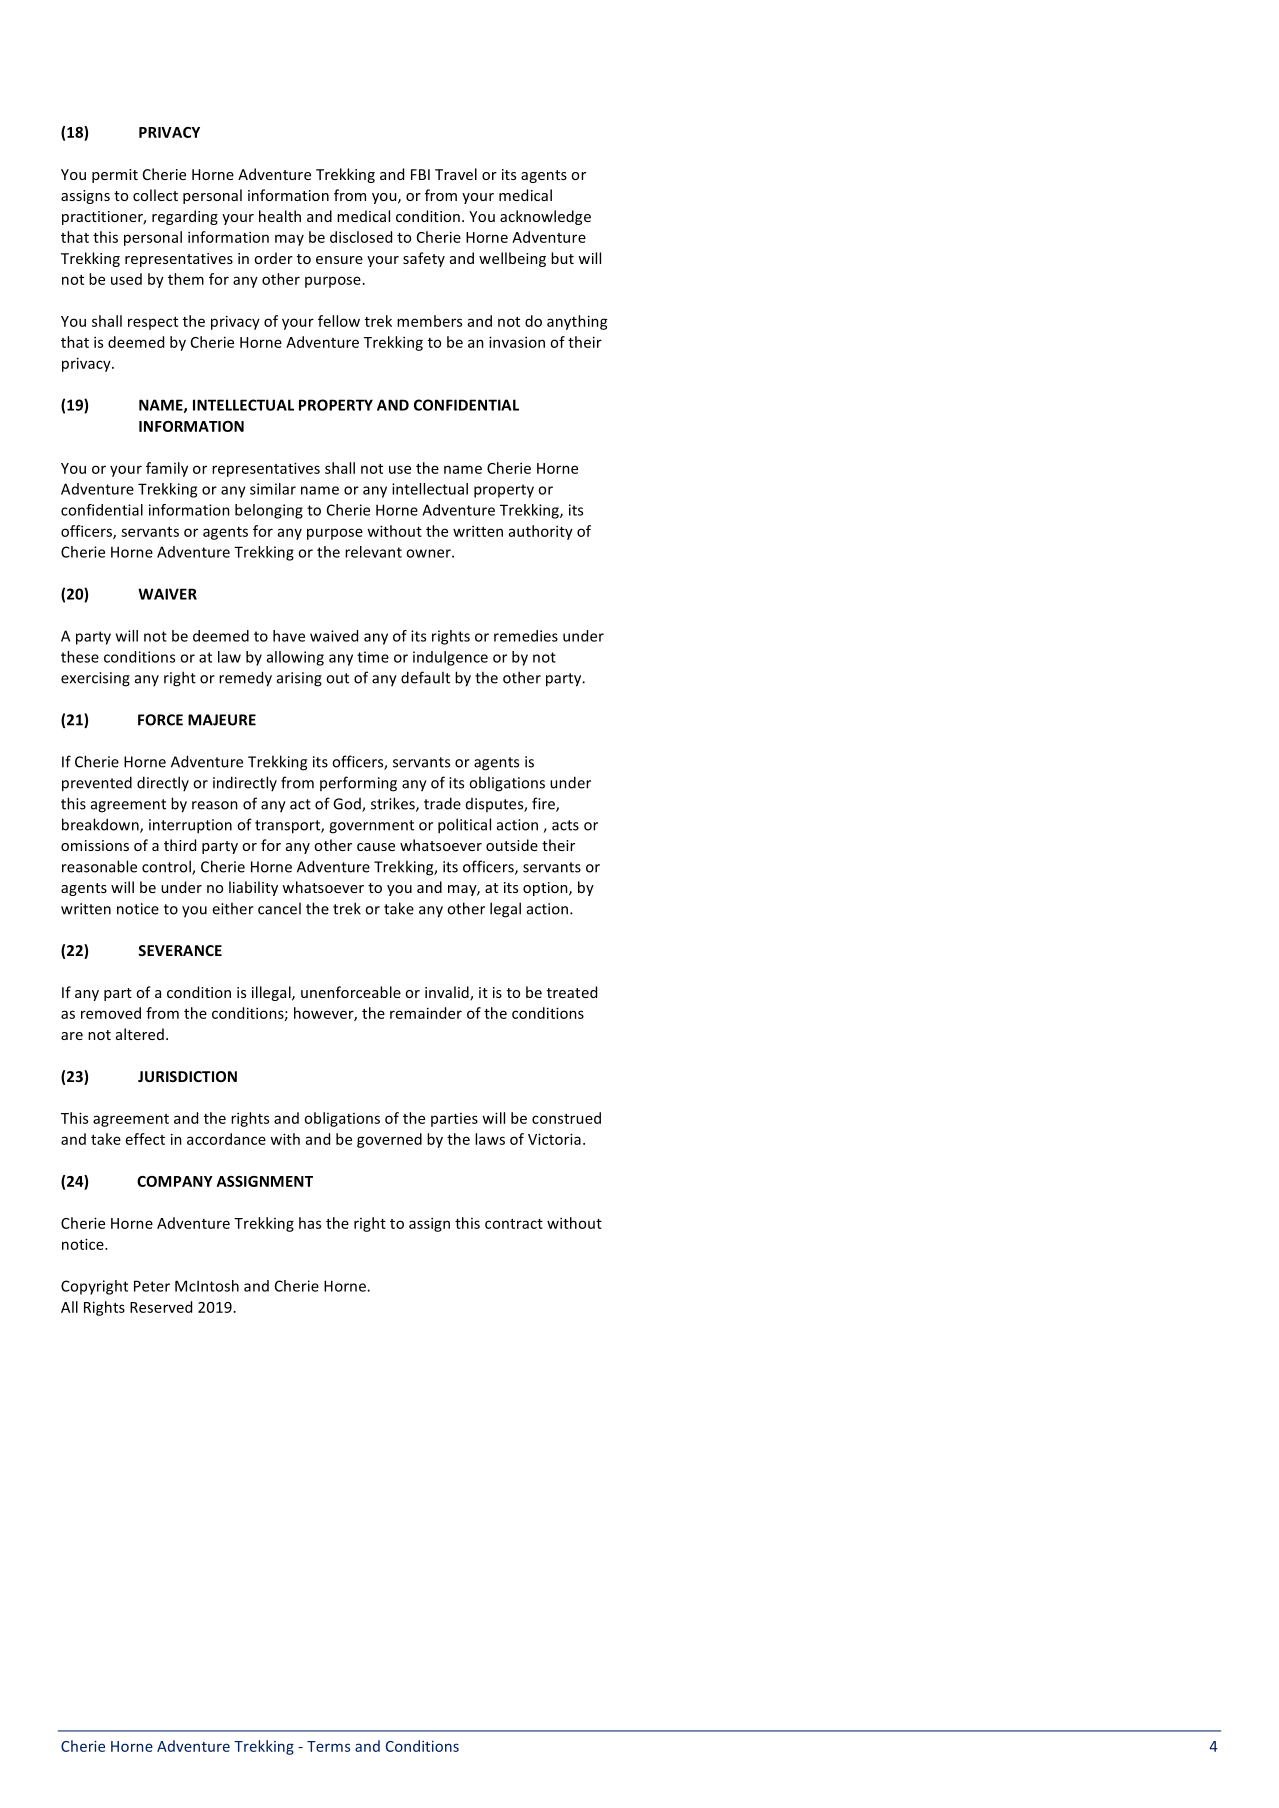 The width and height of the page is (1279, 1808). What do you see at coordinates (339, 260) in the page?
I see `ensure` at bounding box center [339, 260].
